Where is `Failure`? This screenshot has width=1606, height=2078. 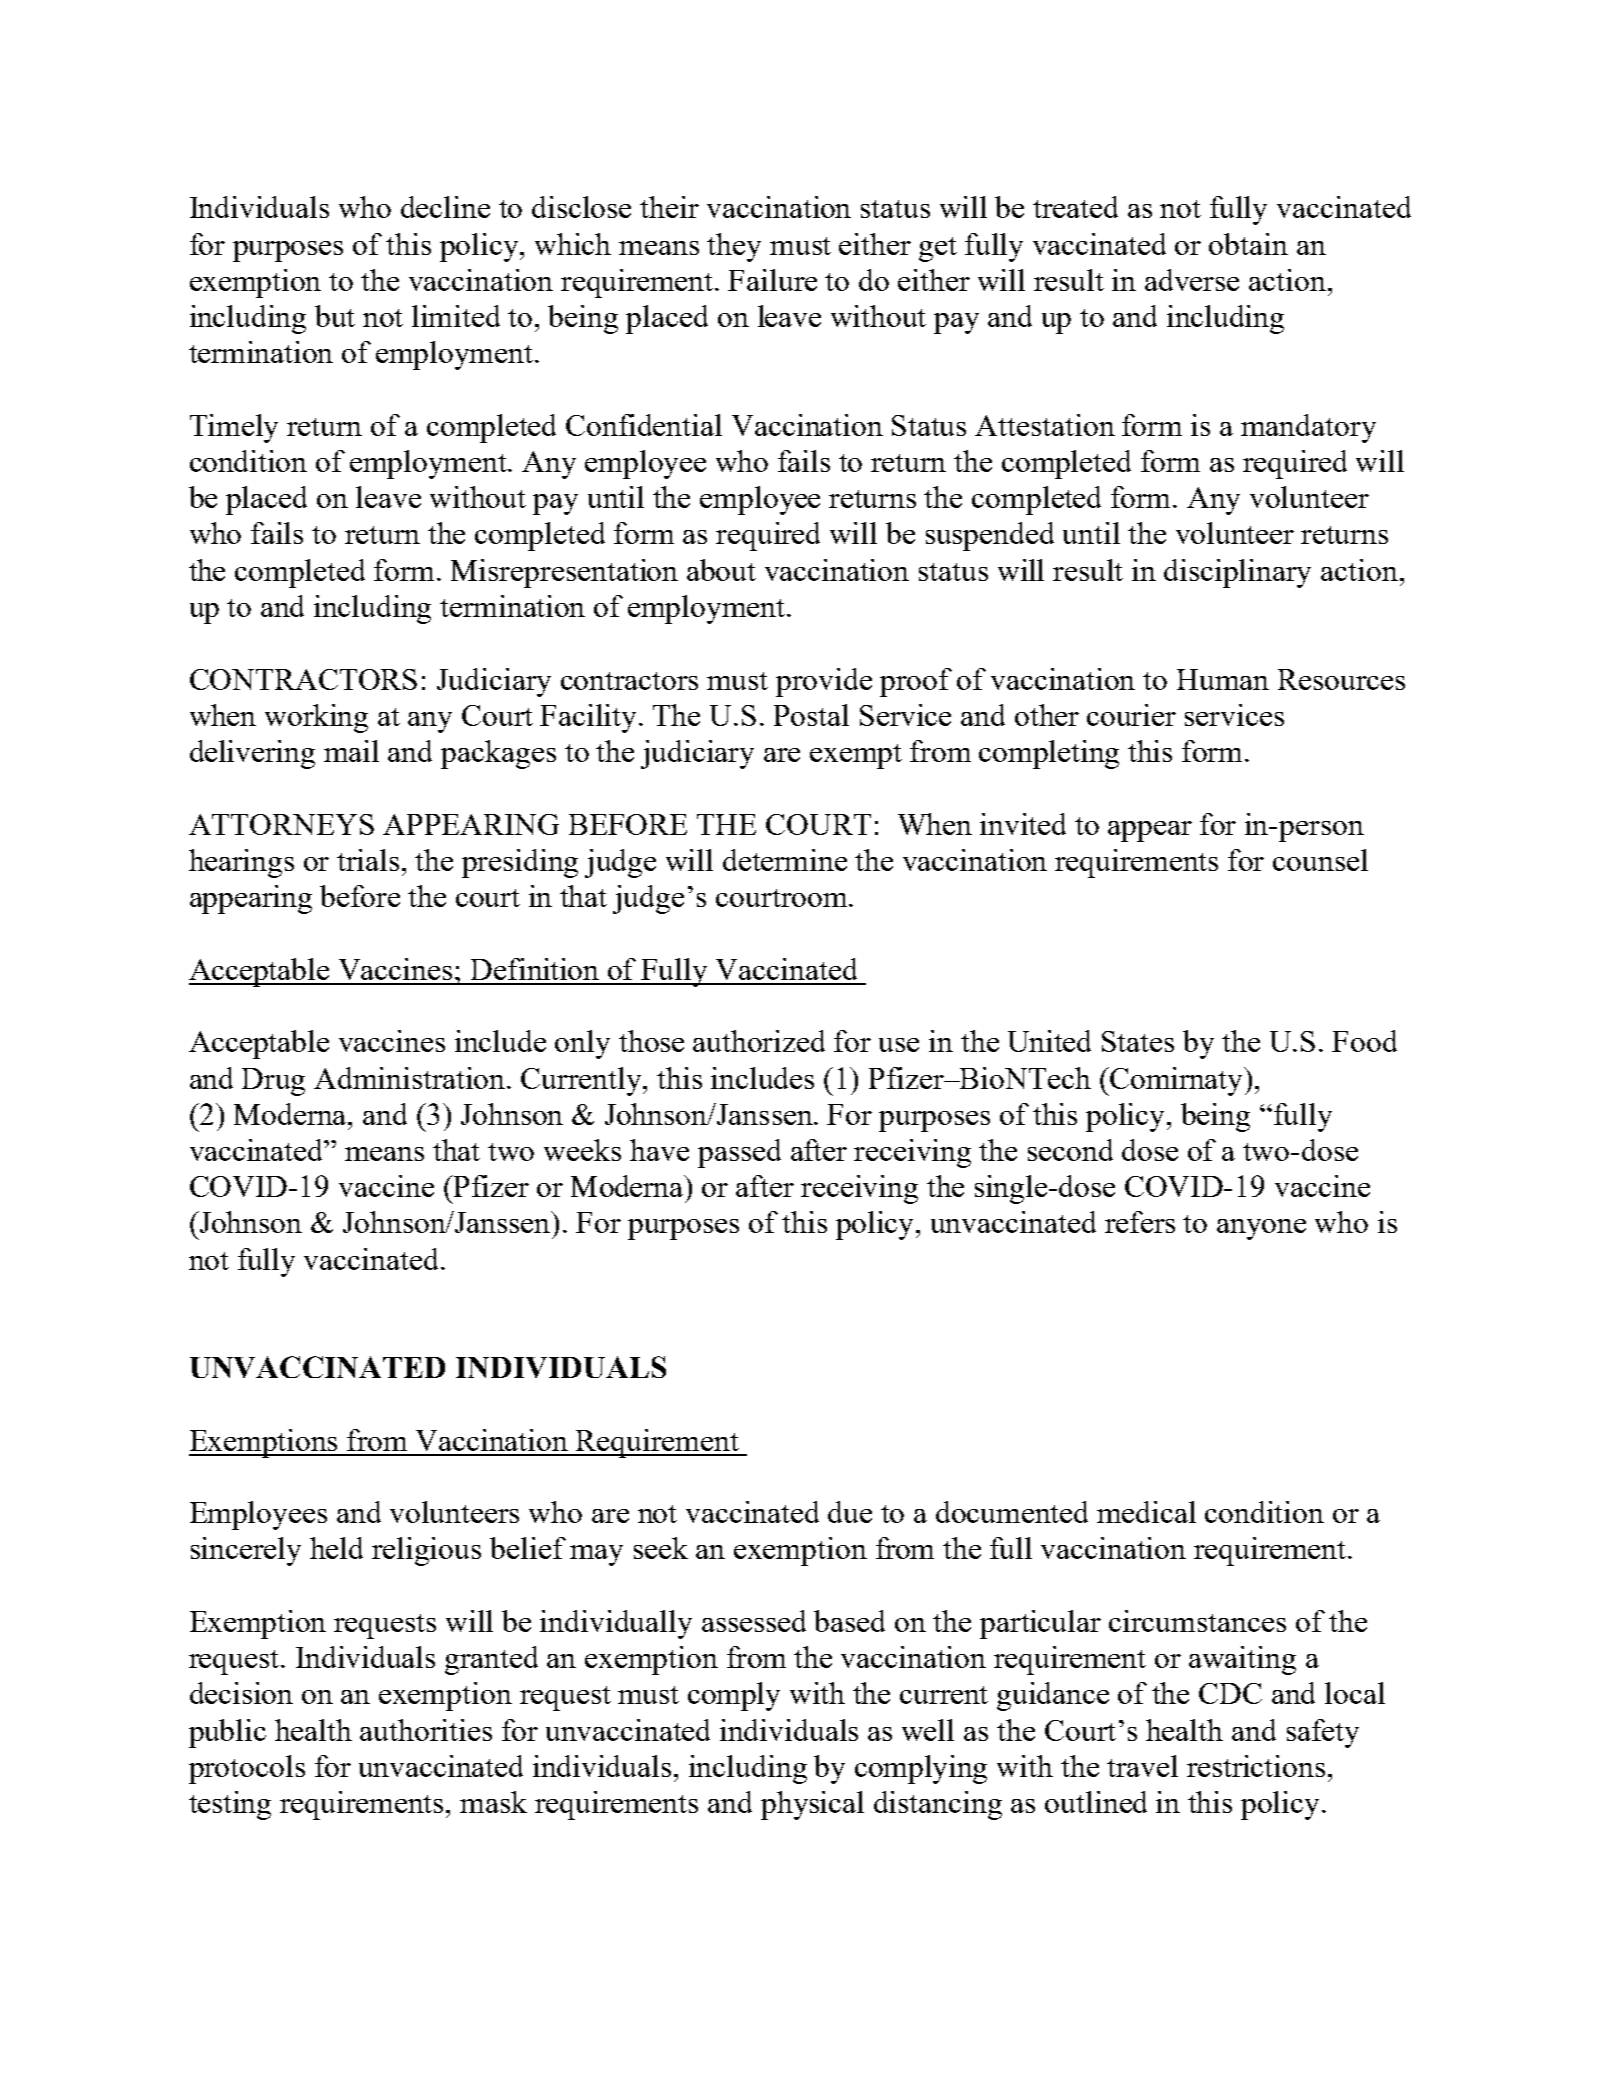
Failure is located at coordinates (772, 280).
